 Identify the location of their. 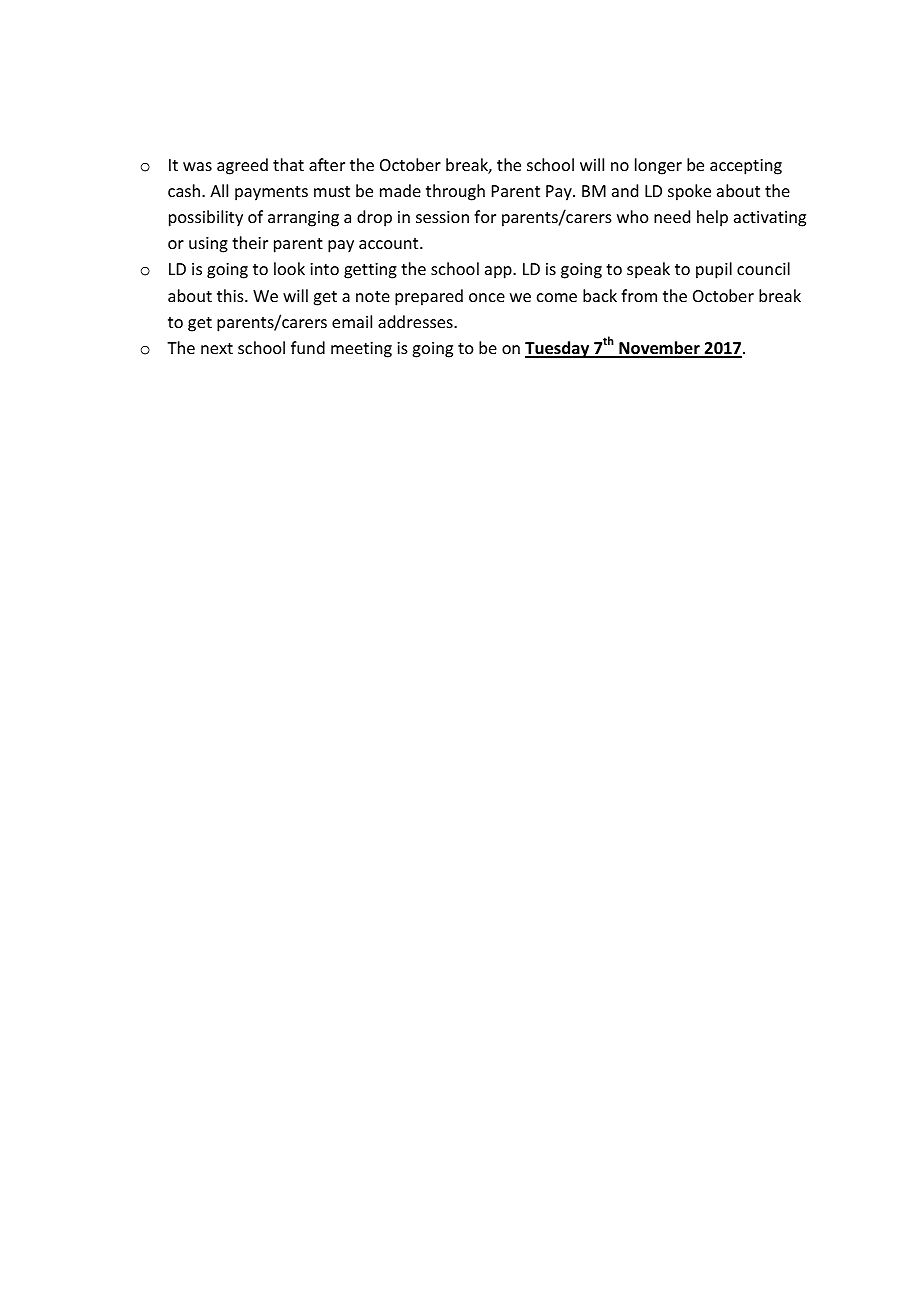
(250, 242).
